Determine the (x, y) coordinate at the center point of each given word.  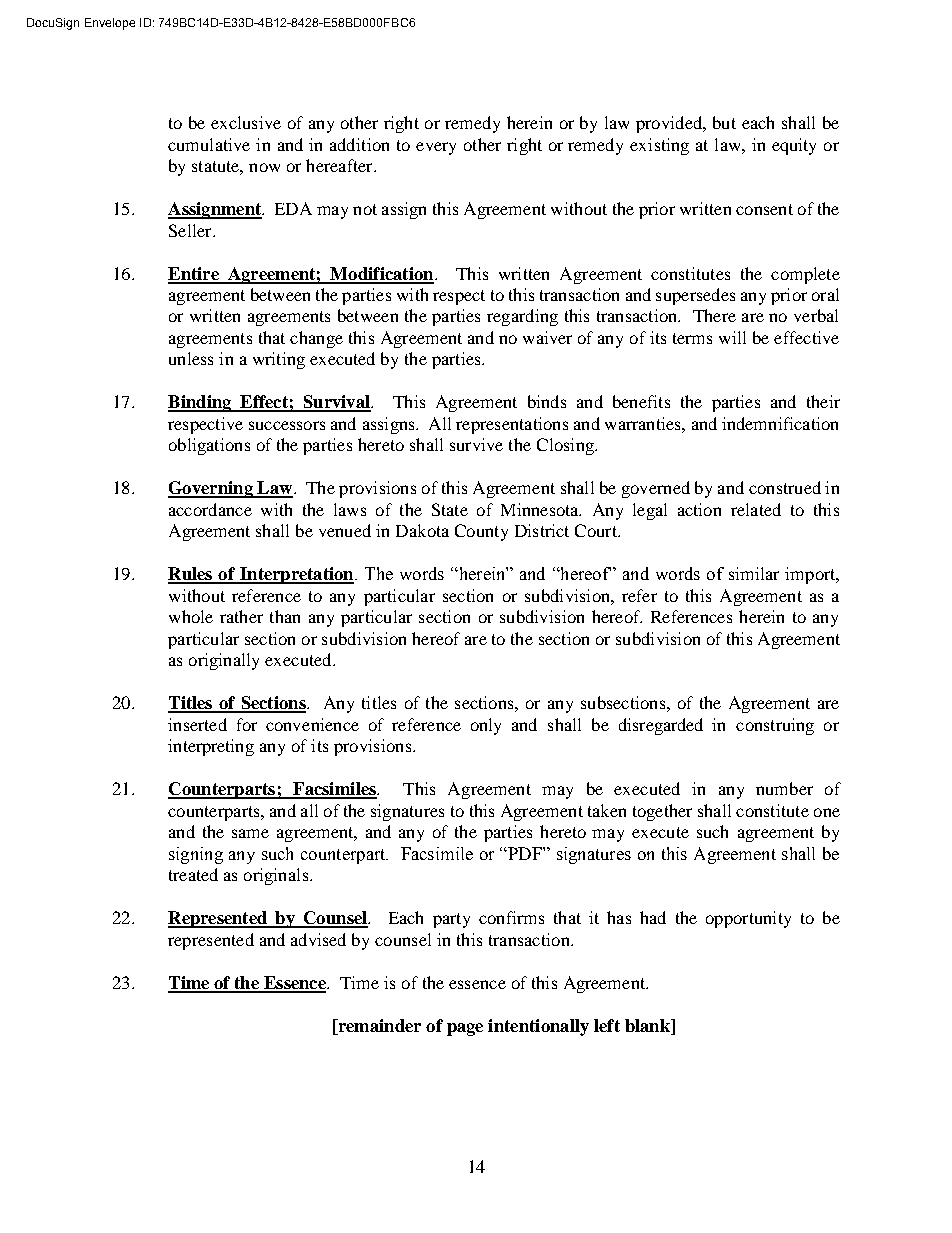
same (250, 833)
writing (279, 360)
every (436, 148)
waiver (547, 337)
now (264, 167)
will (732, 337)
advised (318, 939)
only (486, 726)
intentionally (538, 1027)
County (481, 532)
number (784, 788)
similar (754, 573)
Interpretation (297, 575)
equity (794, 146)
